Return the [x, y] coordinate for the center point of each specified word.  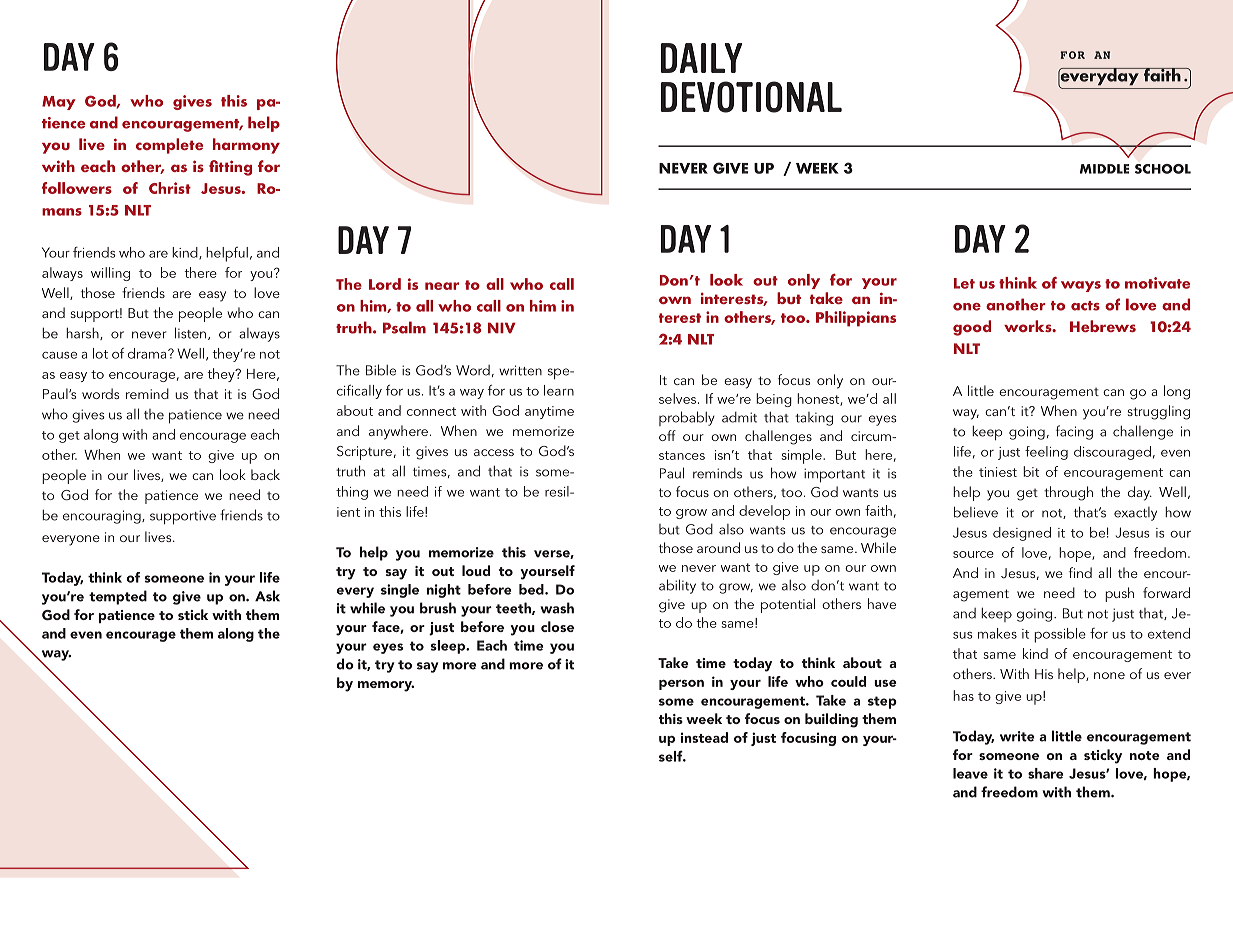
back [265, 474]
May [59, 103]
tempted [118, 597]
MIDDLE [1104, 169]
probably [687, 418]
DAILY [701, 58]
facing [1074, 432]
